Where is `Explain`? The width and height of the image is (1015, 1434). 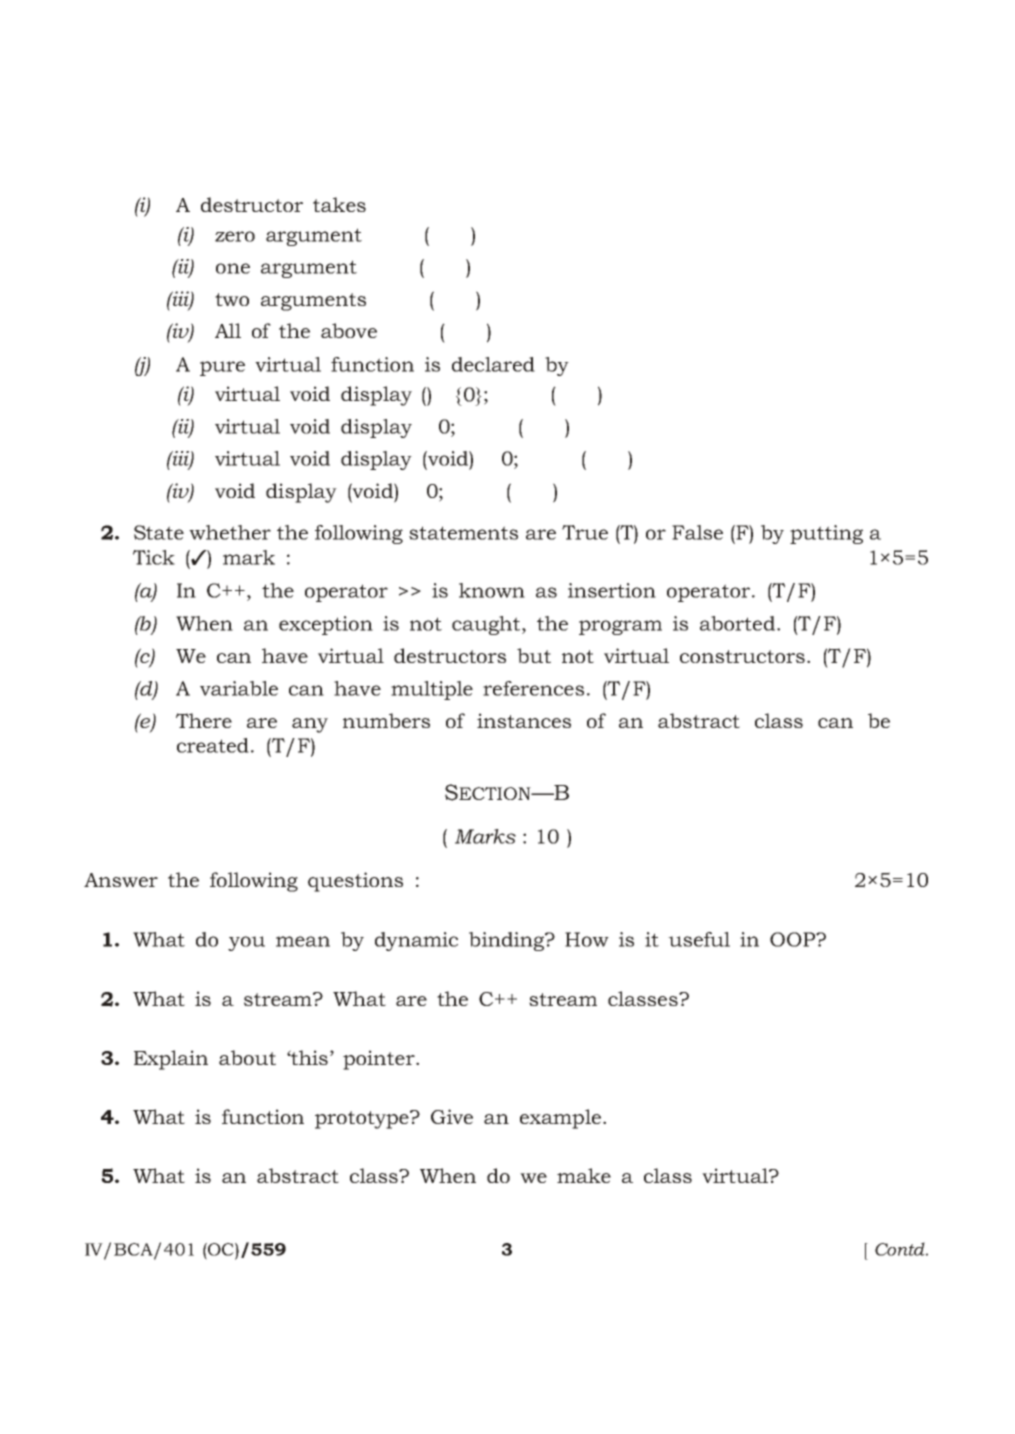 Explain is located at coordinates (171, 1060).
